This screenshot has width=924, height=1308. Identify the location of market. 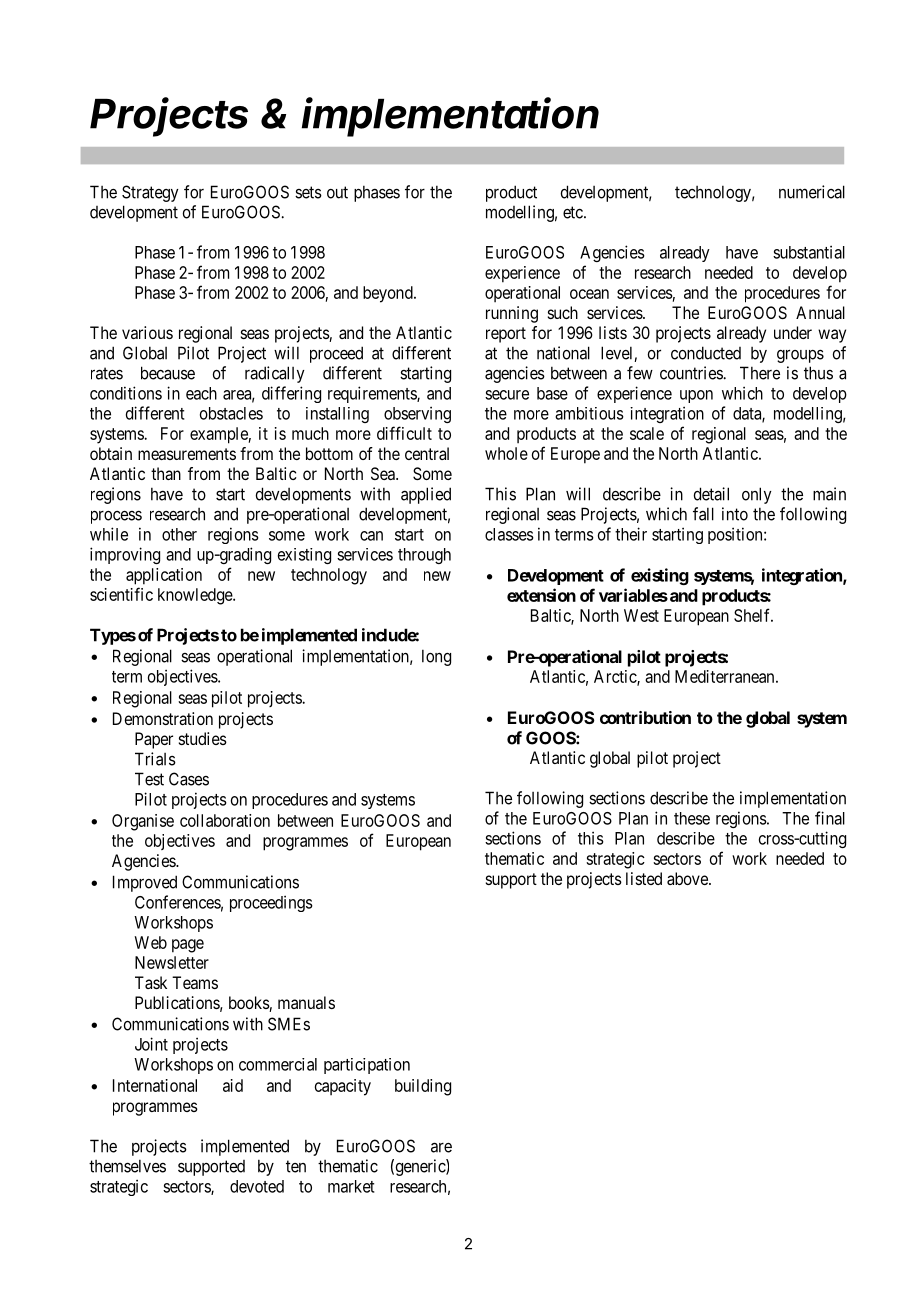
(351, 1186).
